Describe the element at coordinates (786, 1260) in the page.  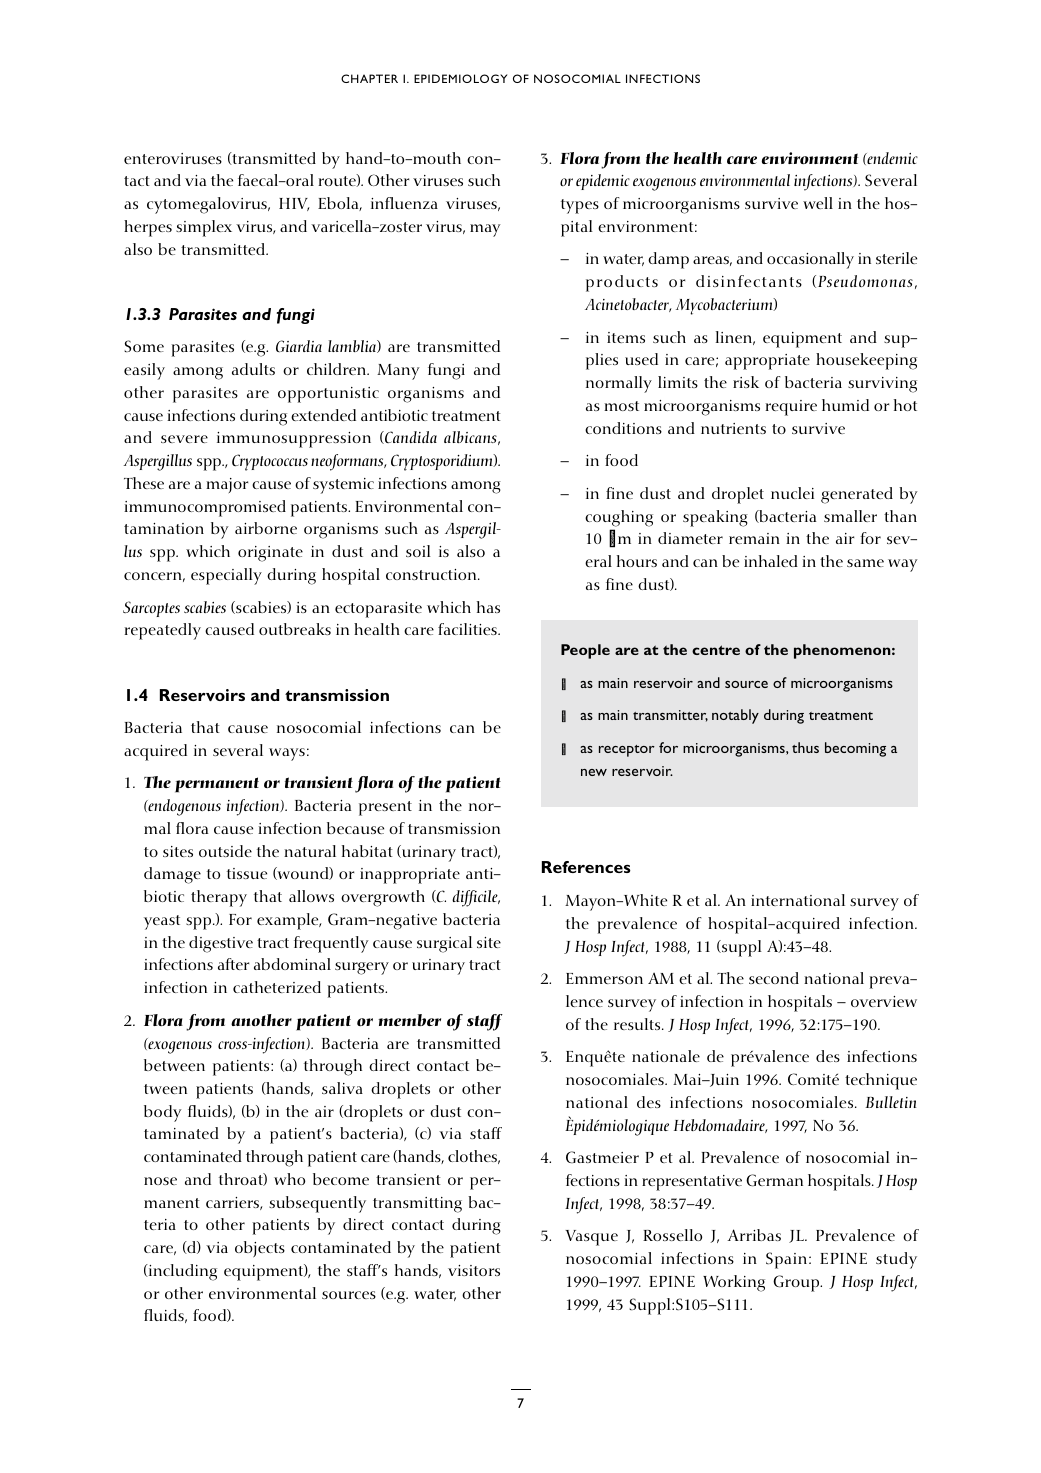
I see `Spain` at that location.
